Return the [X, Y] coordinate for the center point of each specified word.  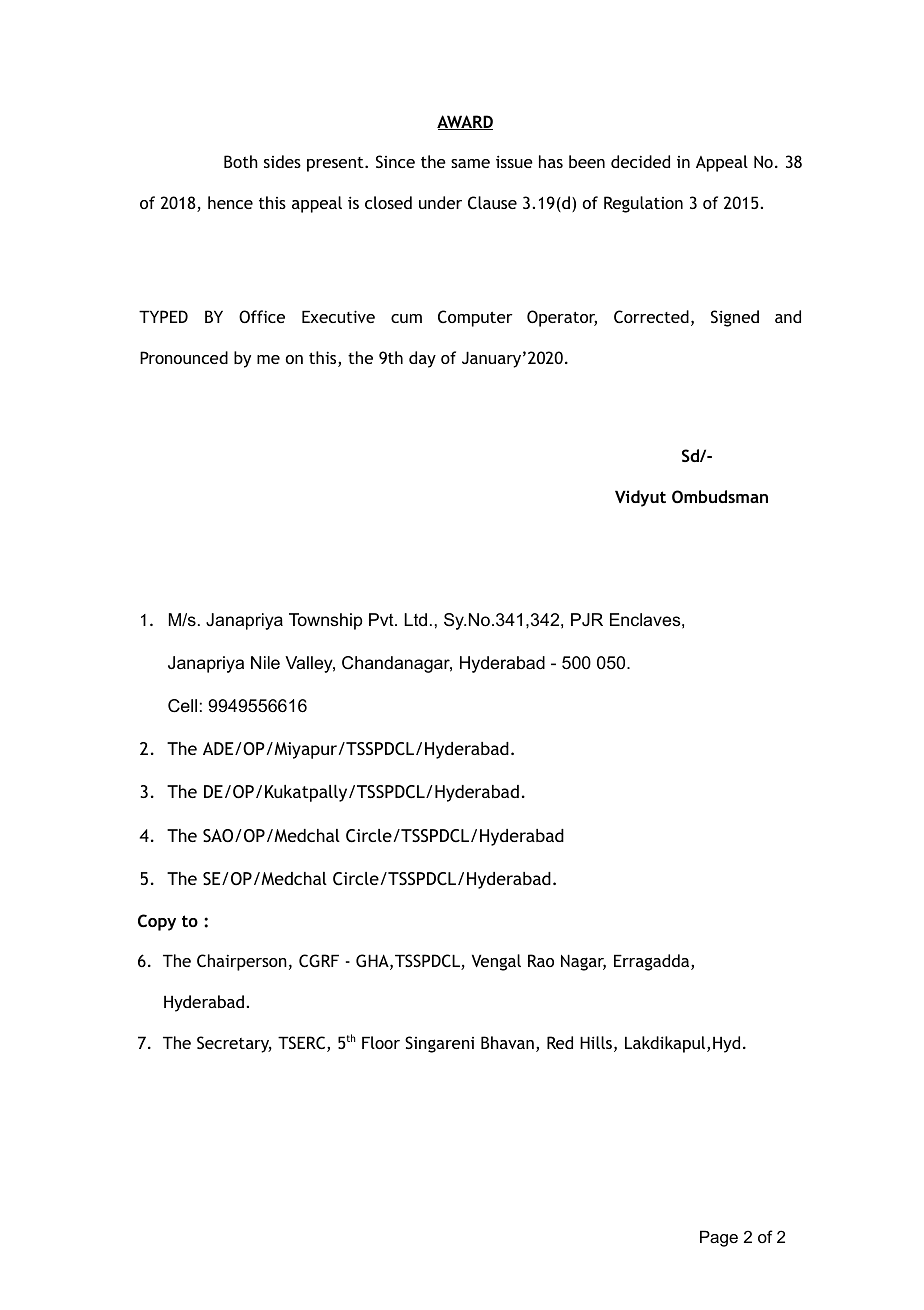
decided [640, 161]
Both [241, 161]
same [470, 163]
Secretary [234, 1044]
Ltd [415, 619]
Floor [381, 1042]
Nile [265, 663]
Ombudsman [720, 496]
